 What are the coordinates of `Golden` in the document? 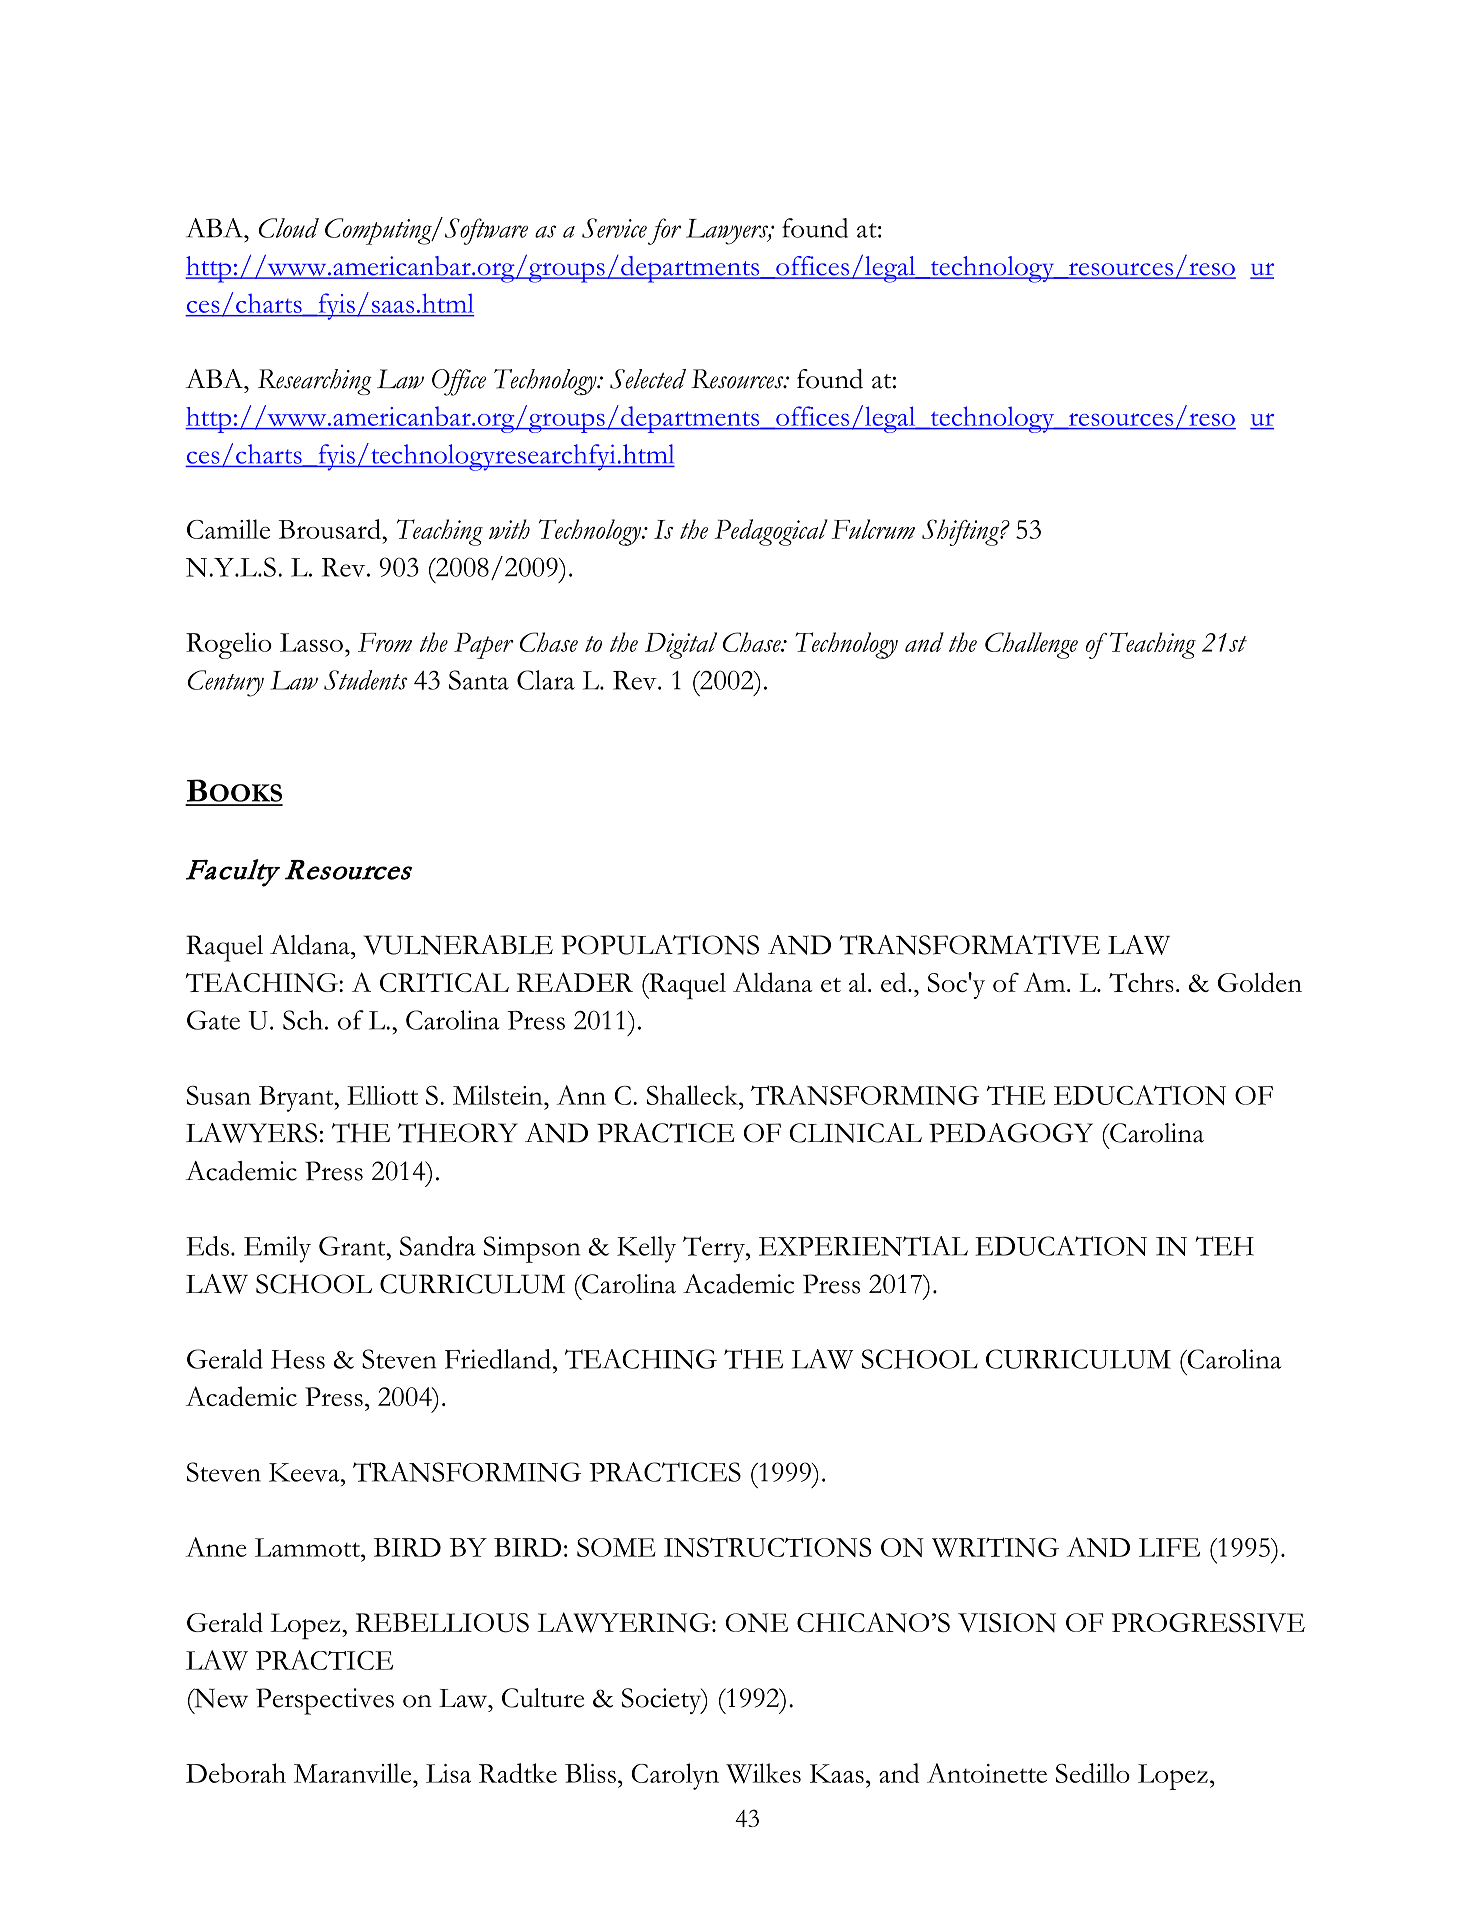 It's located at (1260, 982).
